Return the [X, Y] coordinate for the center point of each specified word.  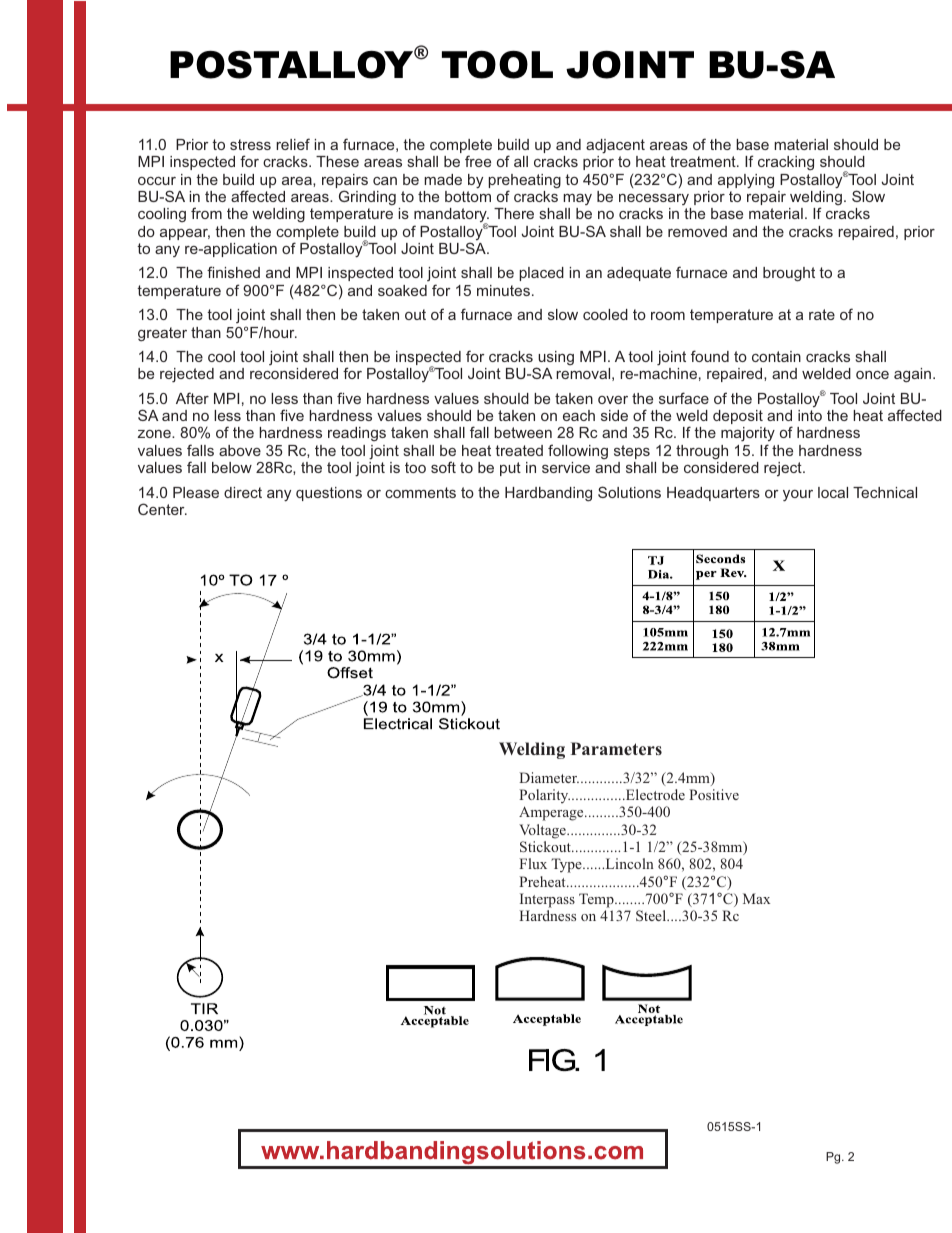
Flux [533, 863]
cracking [786, 163]
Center [162, 509]
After [192, 398]
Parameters [616, 748]
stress [250, 144]
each [579, 415]
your [798, 495]
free [478, 161]
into [810, 415]
